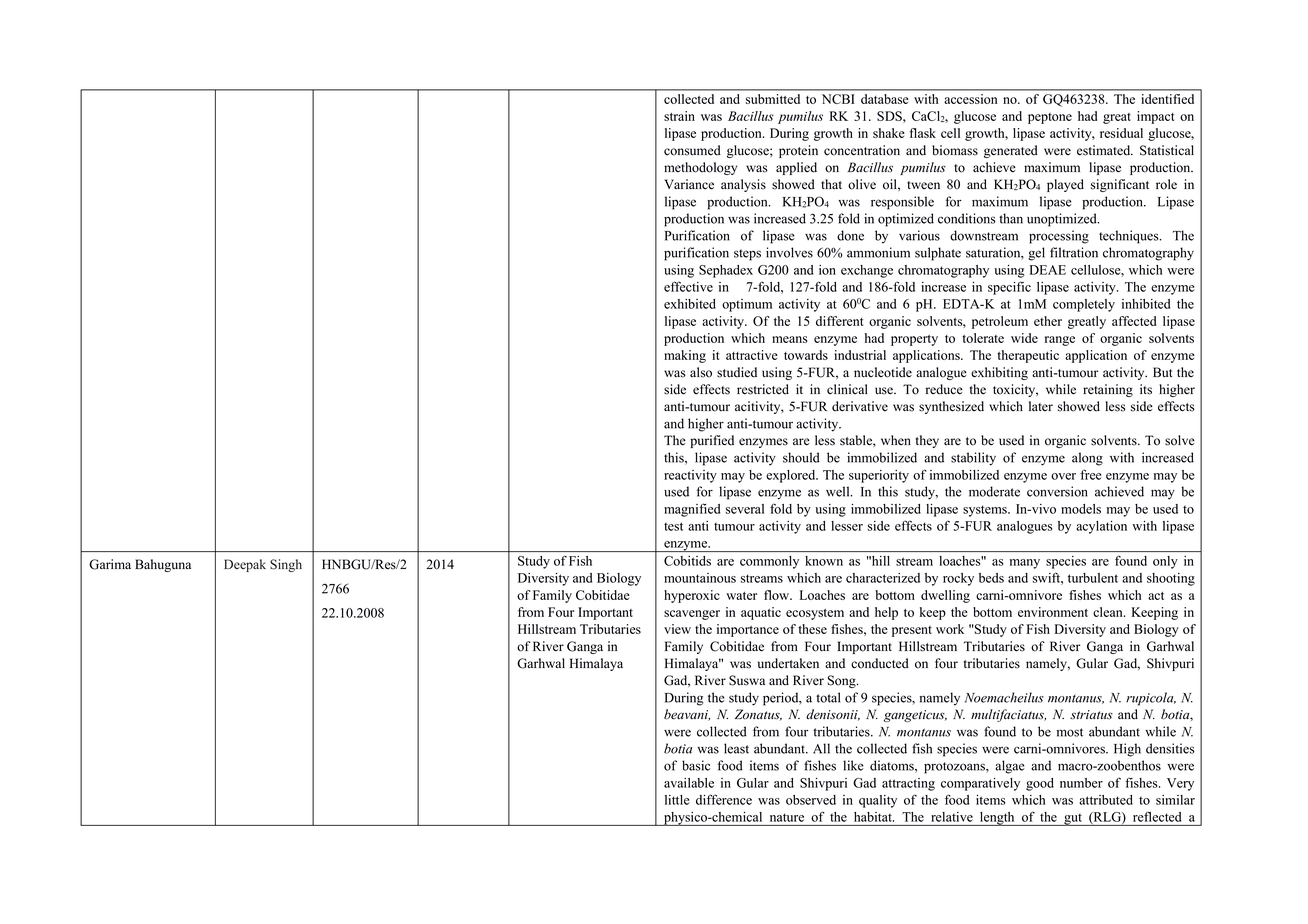 This image has height=924, width=1308. What do you see at coordinates (724, 799) in the image?
I see `difference` at bounding box center [724, 799].
